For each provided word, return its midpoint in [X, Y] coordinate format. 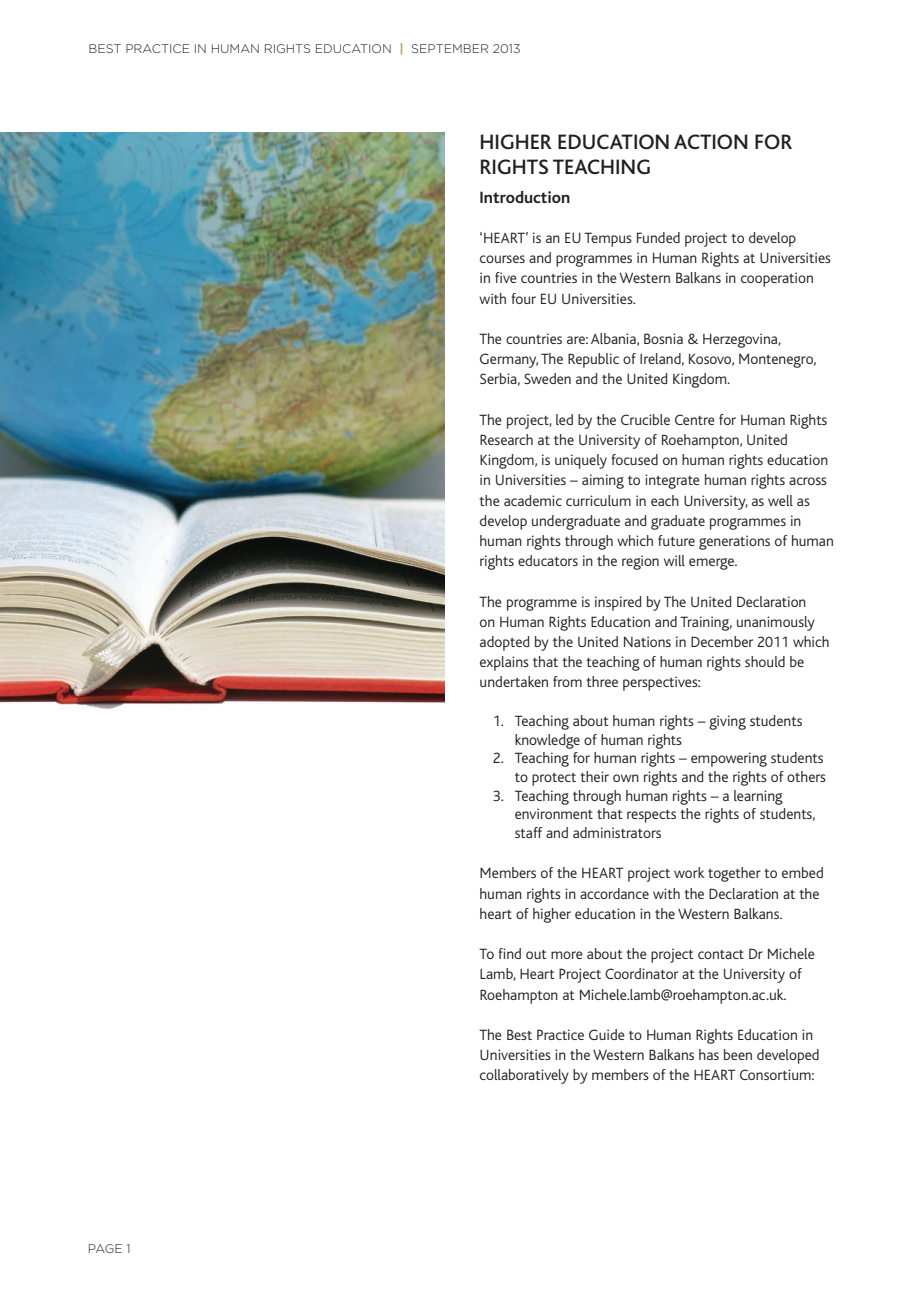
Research [506, 439]
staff [528, 832]
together [734, 874]
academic [533, 500]
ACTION [711, 141]
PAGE [105, 1248]
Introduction [525, 197]
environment [554, 813]
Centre [695, 419]
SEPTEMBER [450, 48]
